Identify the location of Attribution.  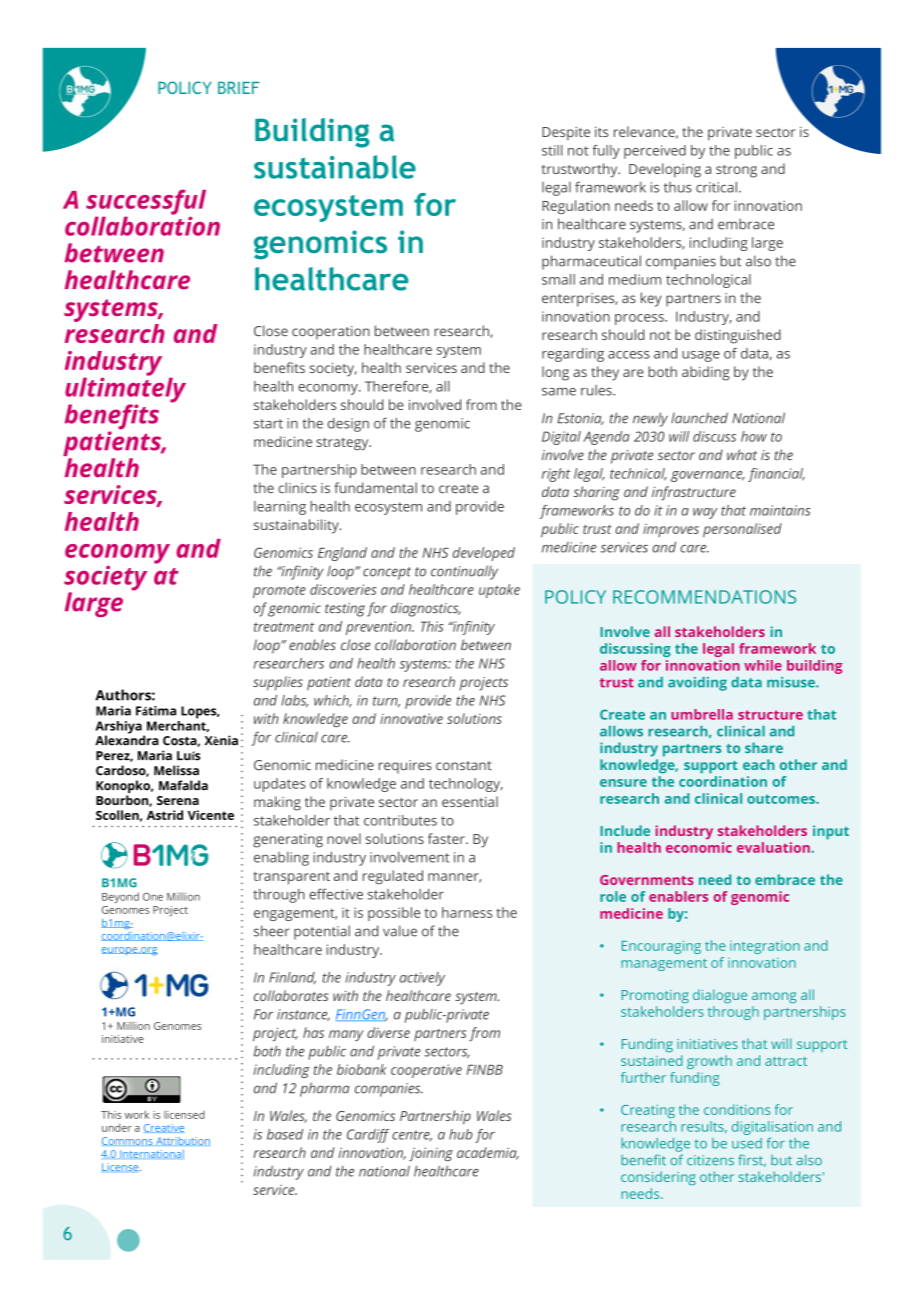
(182, 1141).
